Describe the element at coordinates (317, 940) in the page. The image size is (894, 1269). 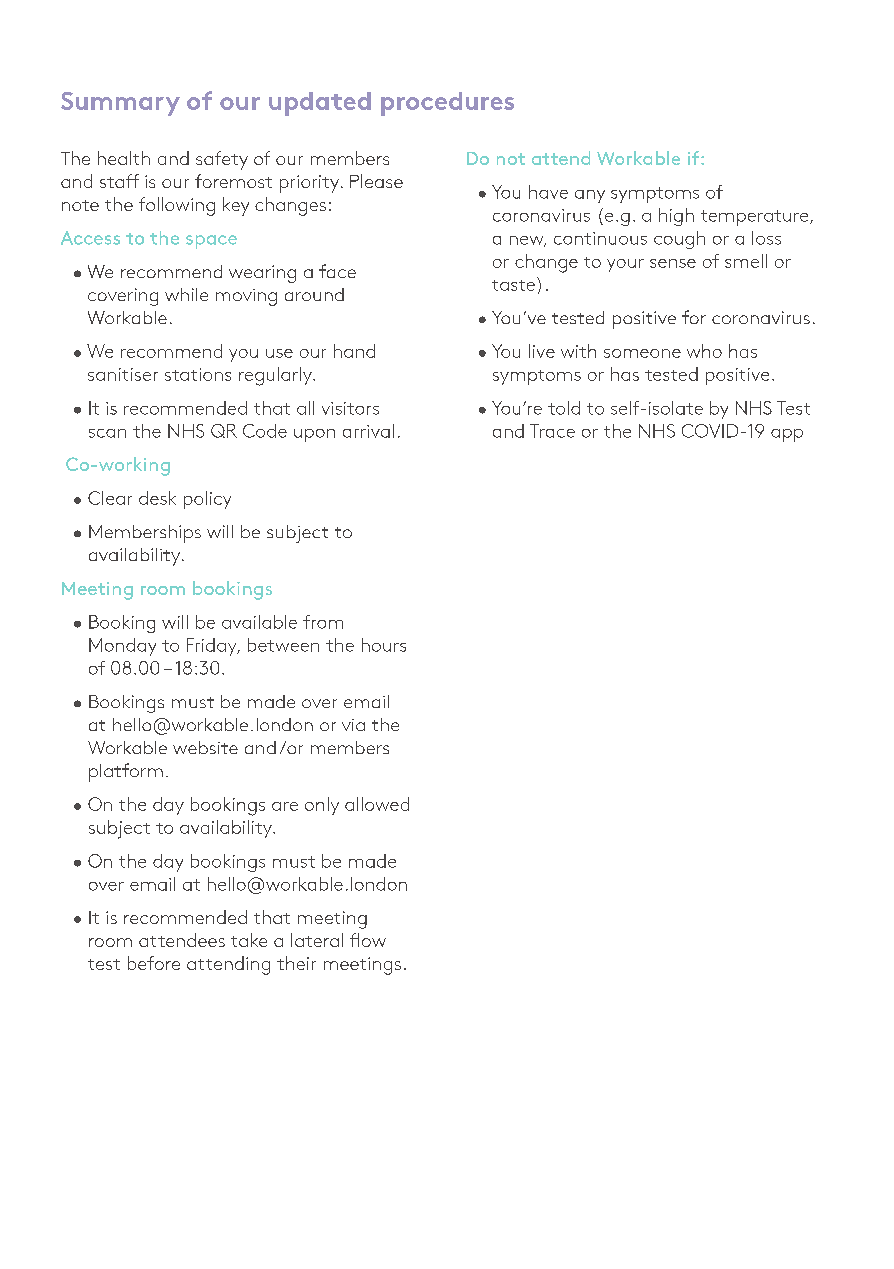
I see `lateral` at that location.
